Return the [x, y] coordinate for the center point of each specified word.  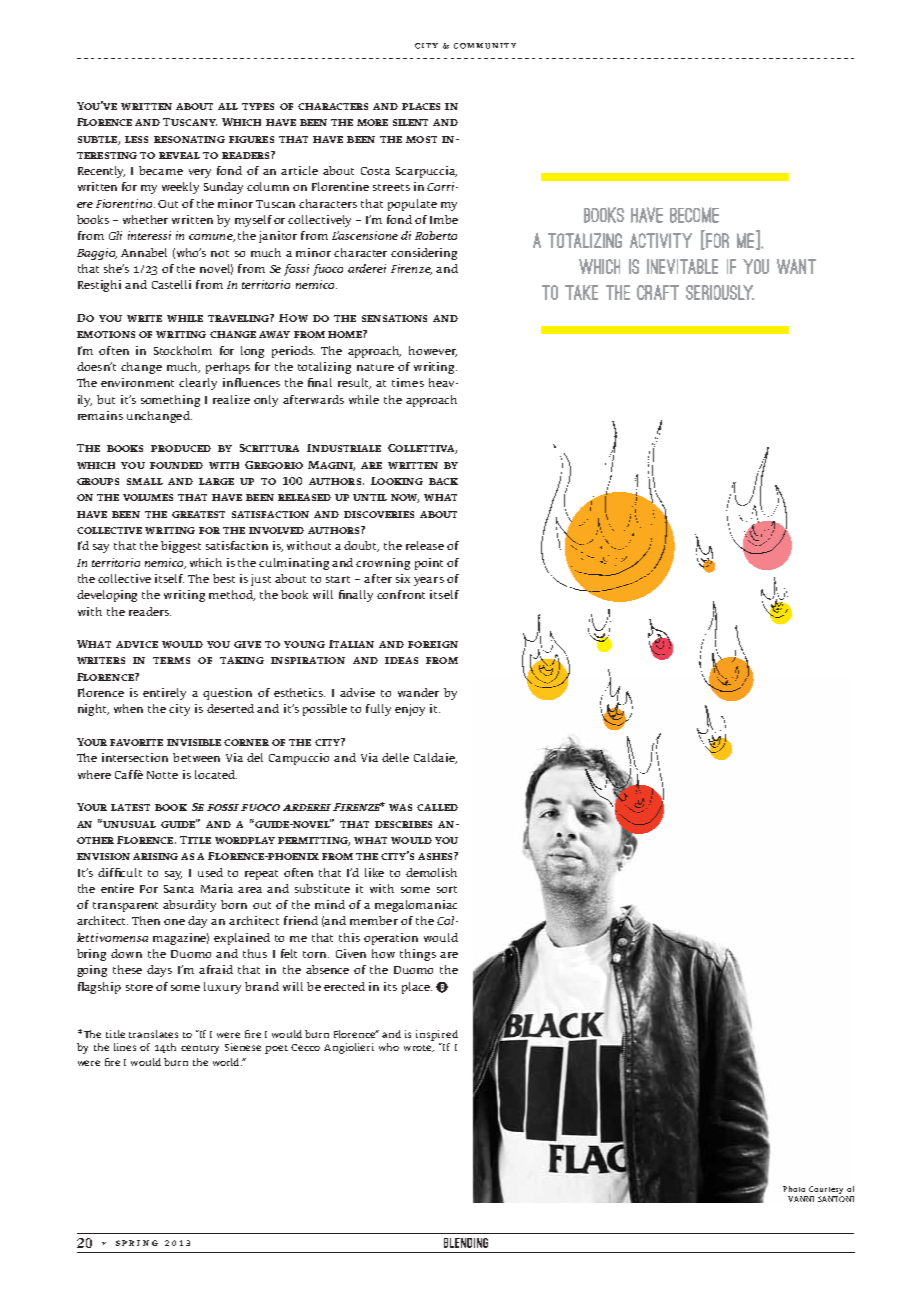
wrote [419, 1048]
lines [125, 1047]
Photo [794, 1189]
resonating [189, 139]
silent [410, 122]
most [421, 139]
